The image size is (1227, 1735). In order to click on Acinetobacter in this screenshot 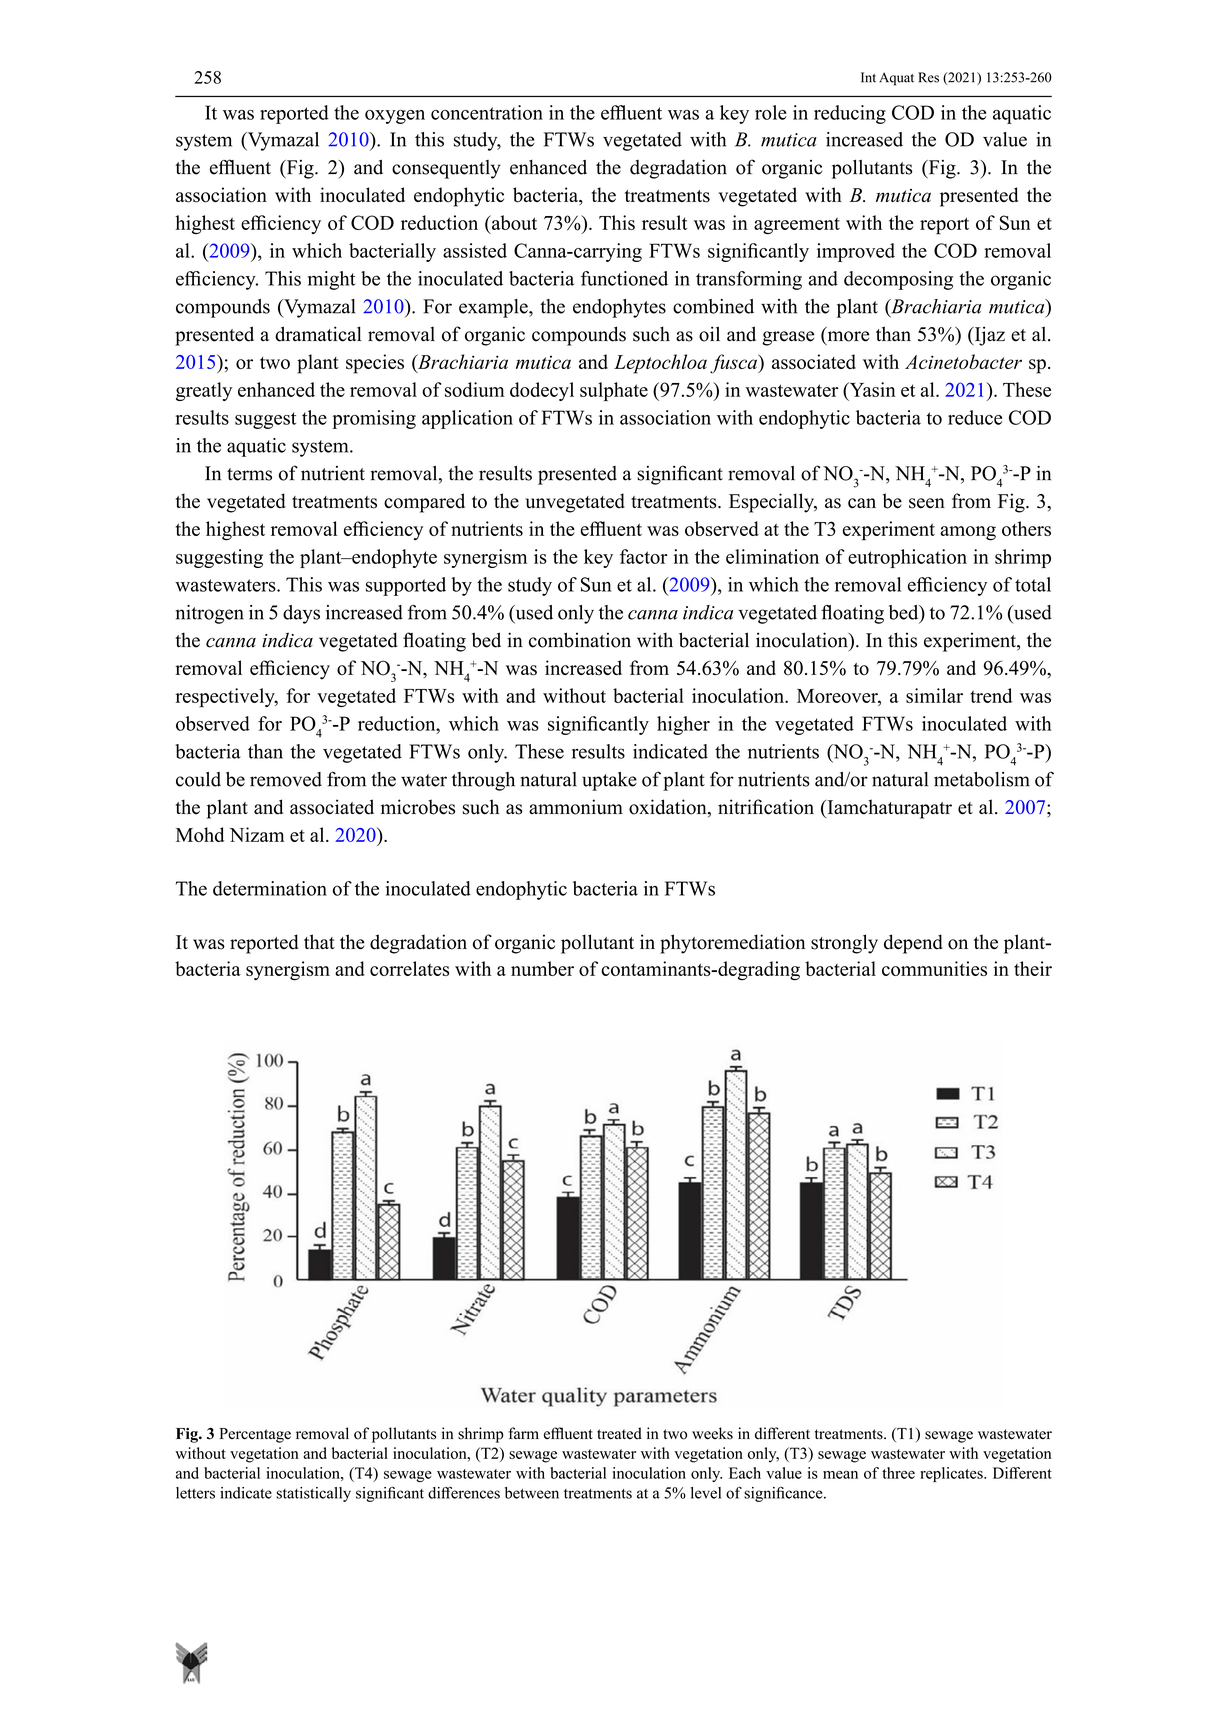, I will do `click(963, 361)`.
